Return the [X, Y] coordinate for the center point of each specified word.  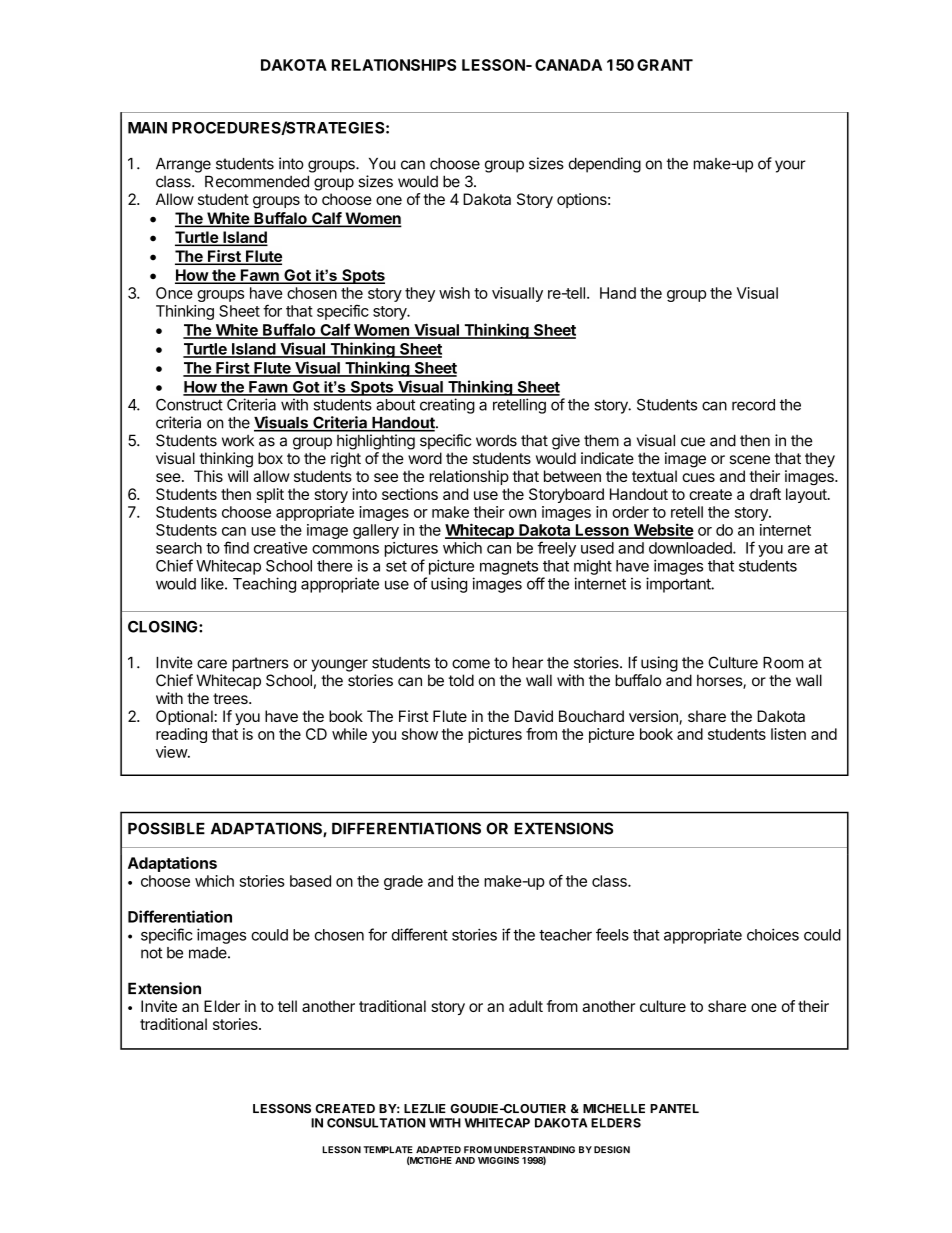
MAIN [147, 128]
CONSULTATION [376, 1123]
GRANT [665, 65]
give [566, 442]
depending [605, 165]
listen [788, 734]
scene [750, 459]
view [172, 752]
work [238, 441]
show [420, 734]
